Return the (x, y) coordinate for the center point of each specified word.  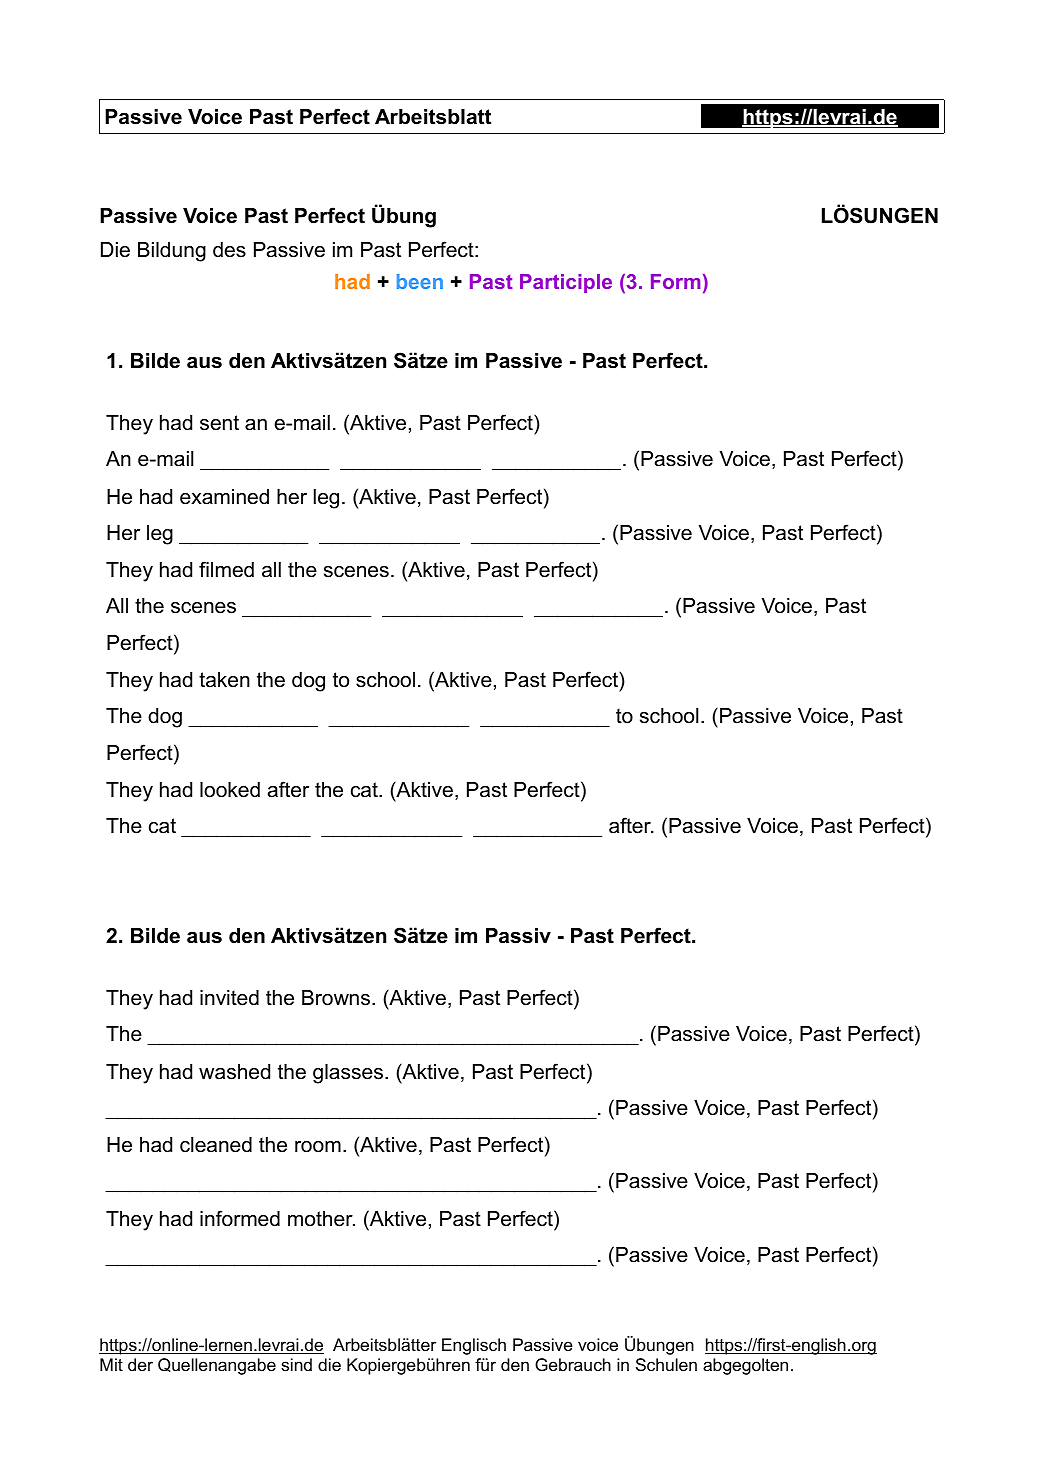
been (420, 281)
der (140, 1364)
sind (296, 1365)
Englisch (474, 1346)
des (229, 250)
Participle (566, 283)
